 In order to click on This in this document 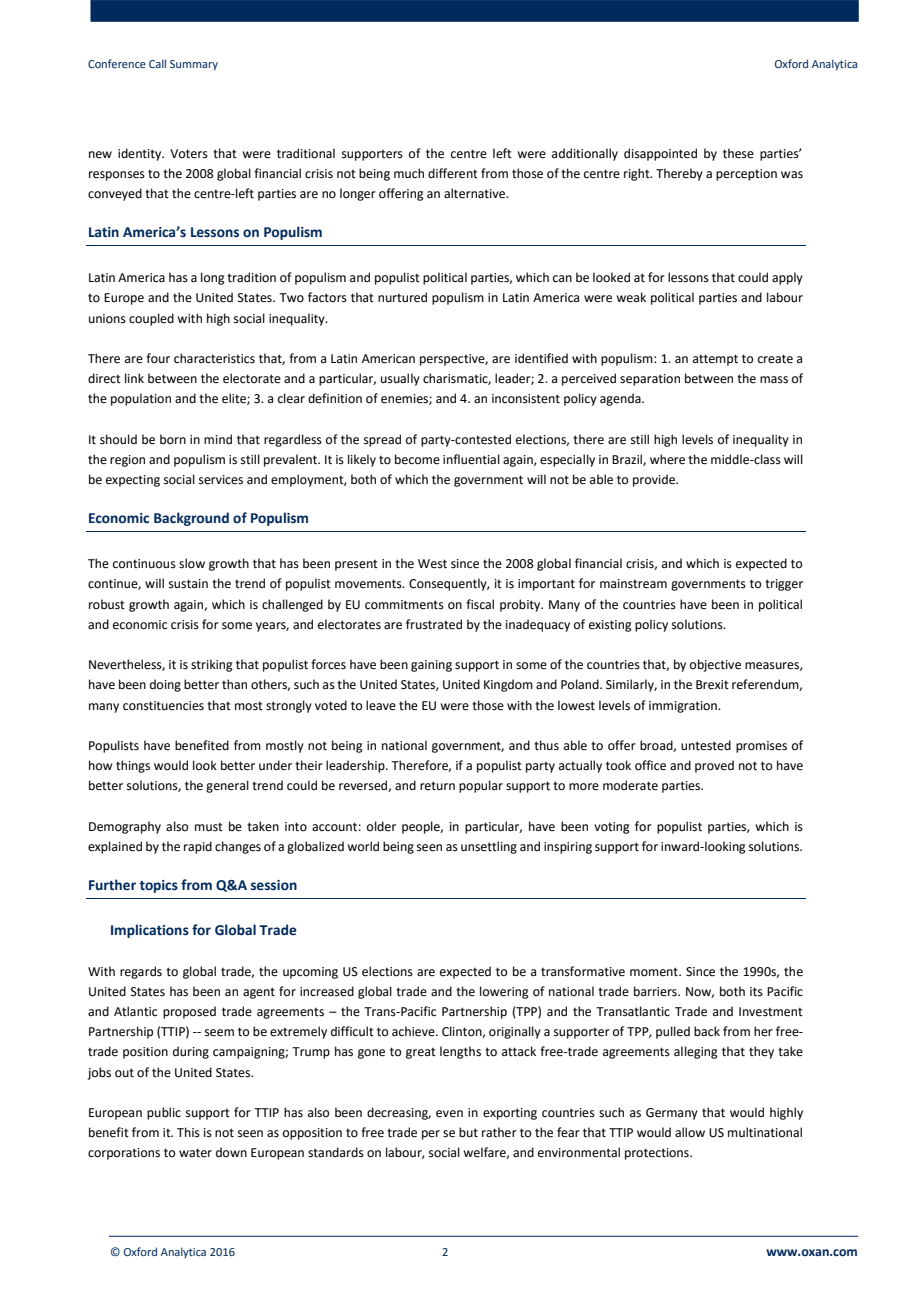, I will do `click(188, 1132)`.
